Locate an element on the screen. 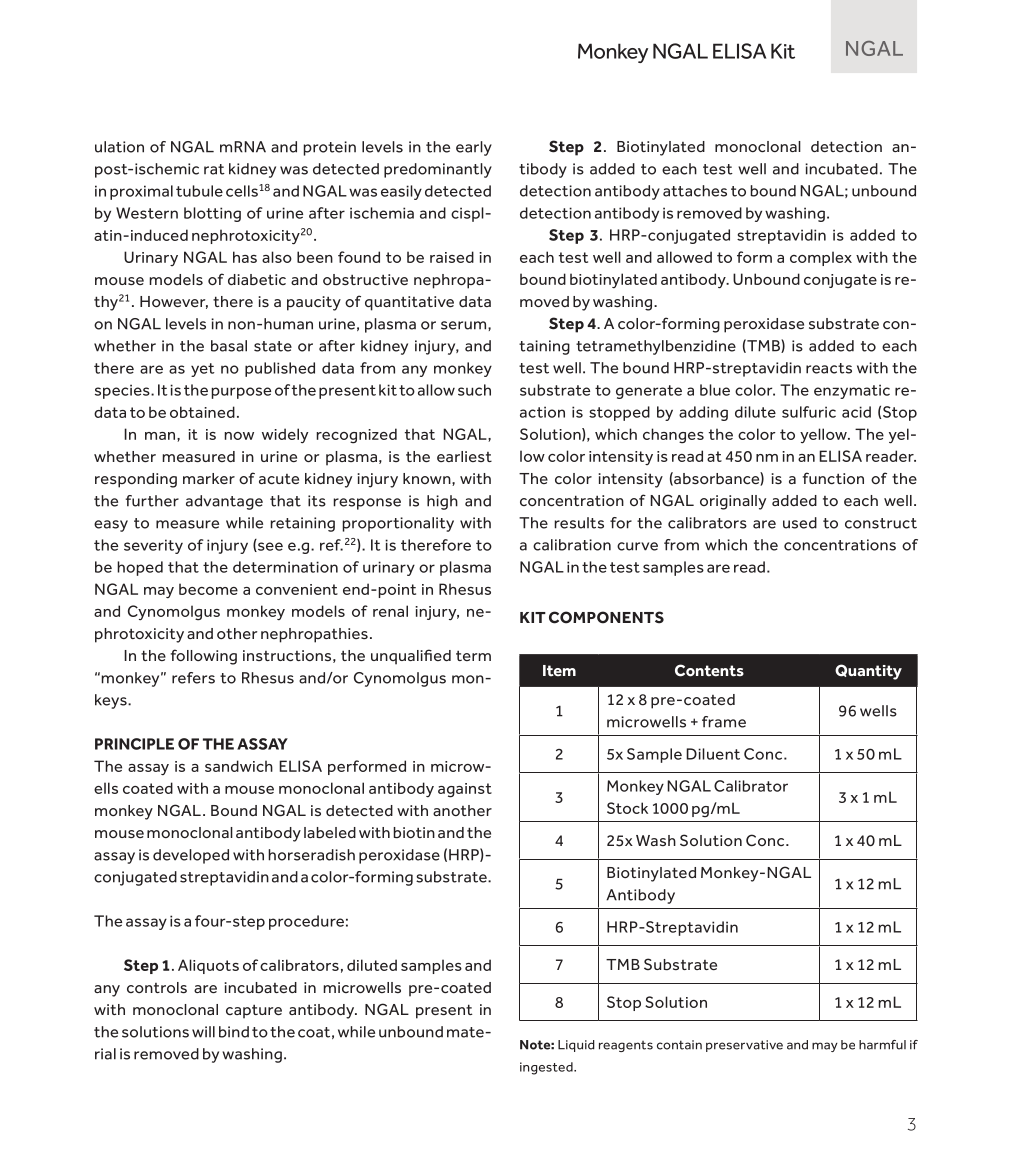 The height and width of the screenshot is (1176, 1019). become is located at coordinates (208, 589).
